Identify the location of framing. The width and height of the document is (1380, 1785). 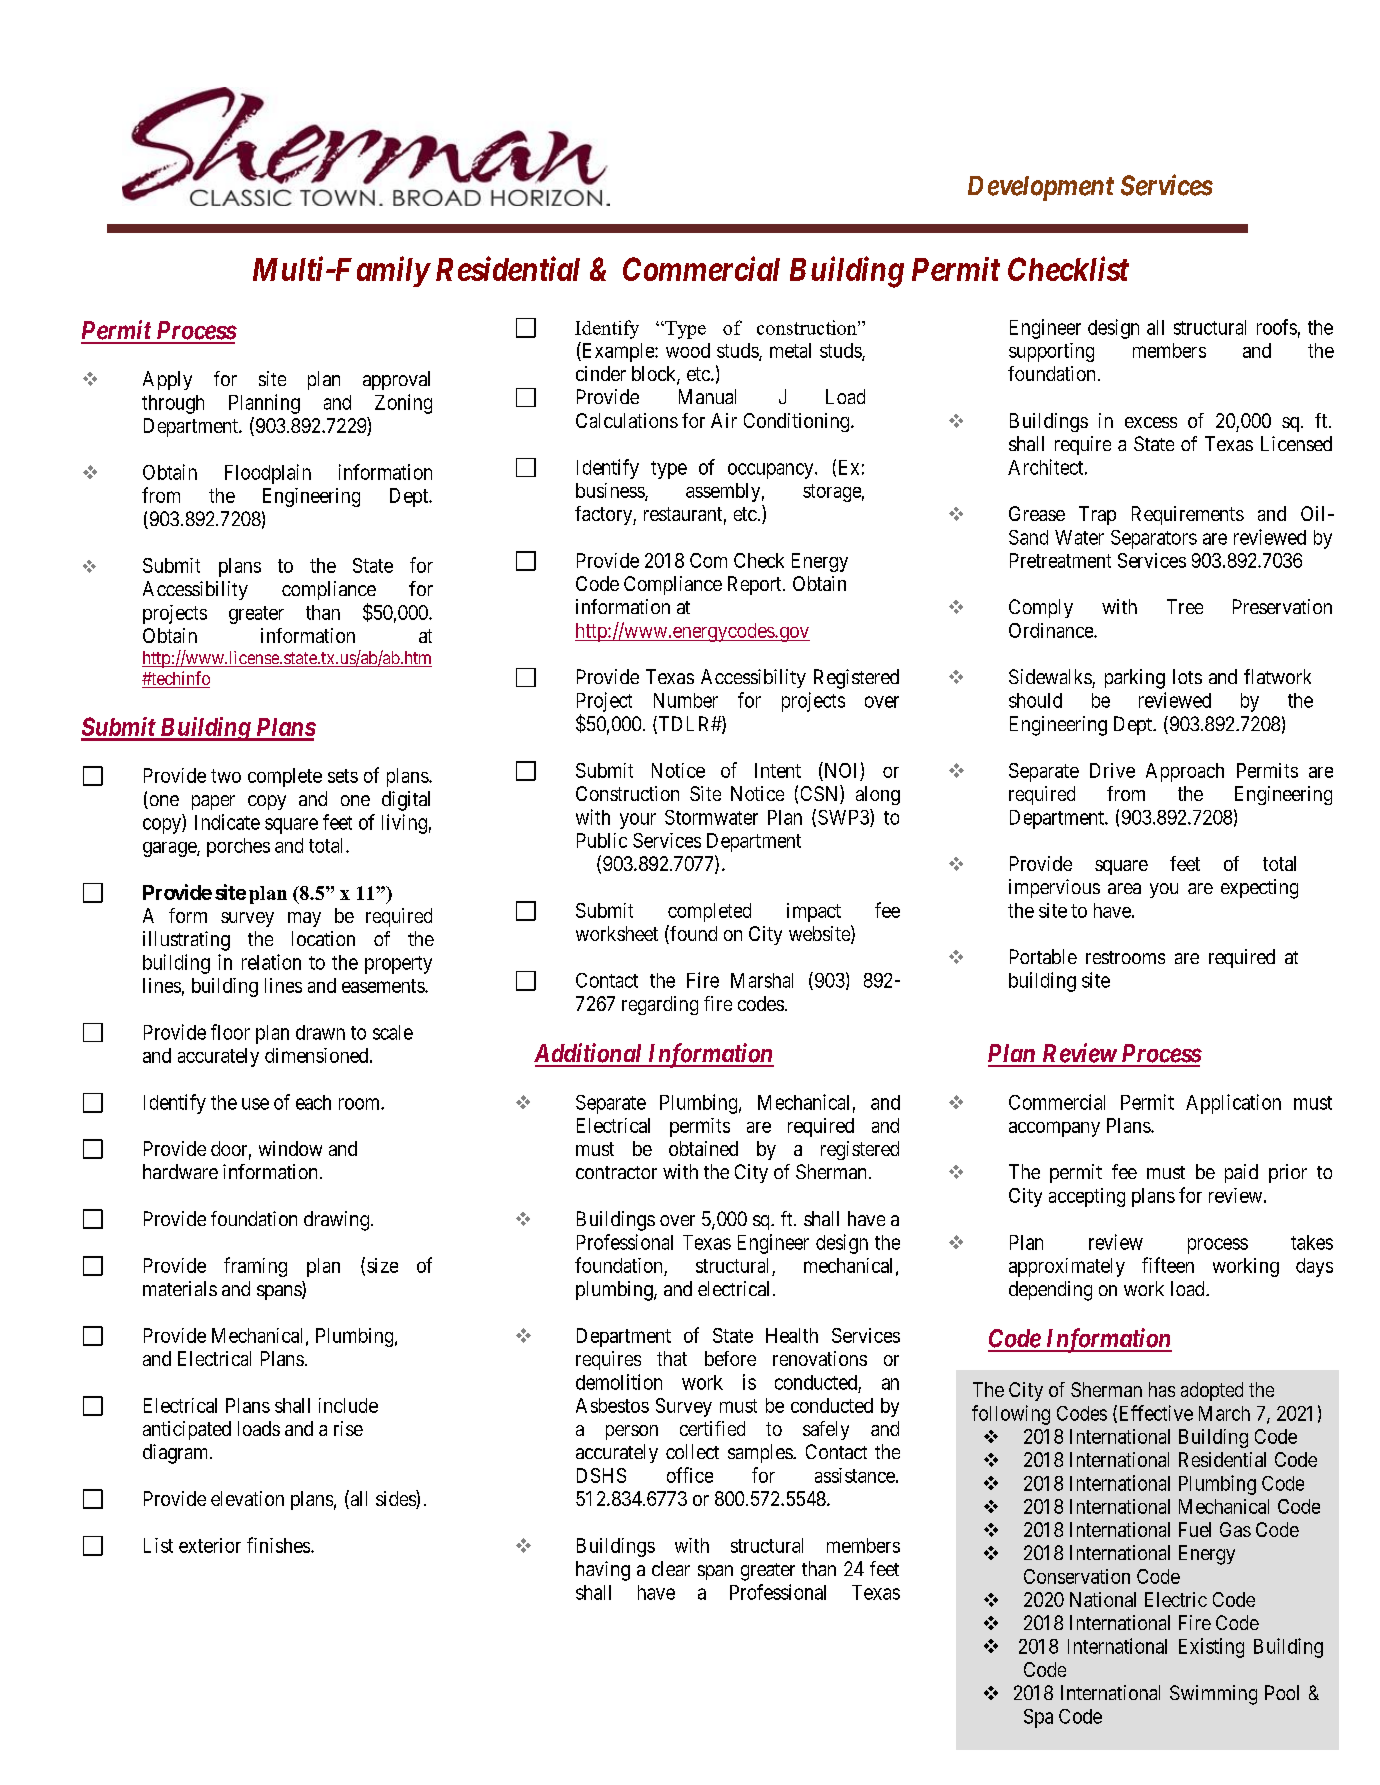
(255, 1267).
